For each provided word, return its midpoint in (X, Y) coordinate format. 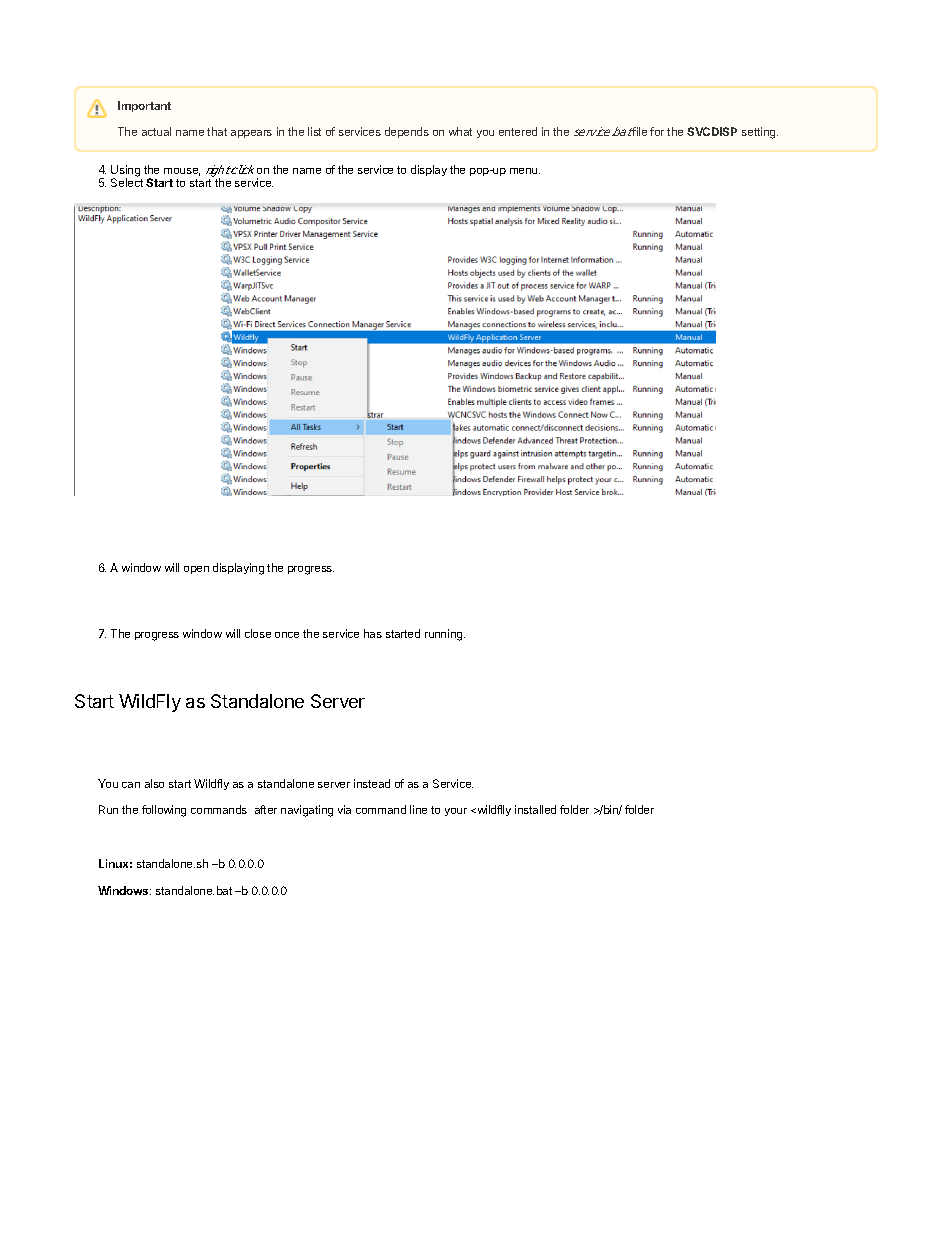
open (196, 570)
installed (535, 809)
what (460, 131)
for (657, 131)
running (445, 635)
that (217, 131)
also (154, 783)
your (456, 812)
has (373, 633)
